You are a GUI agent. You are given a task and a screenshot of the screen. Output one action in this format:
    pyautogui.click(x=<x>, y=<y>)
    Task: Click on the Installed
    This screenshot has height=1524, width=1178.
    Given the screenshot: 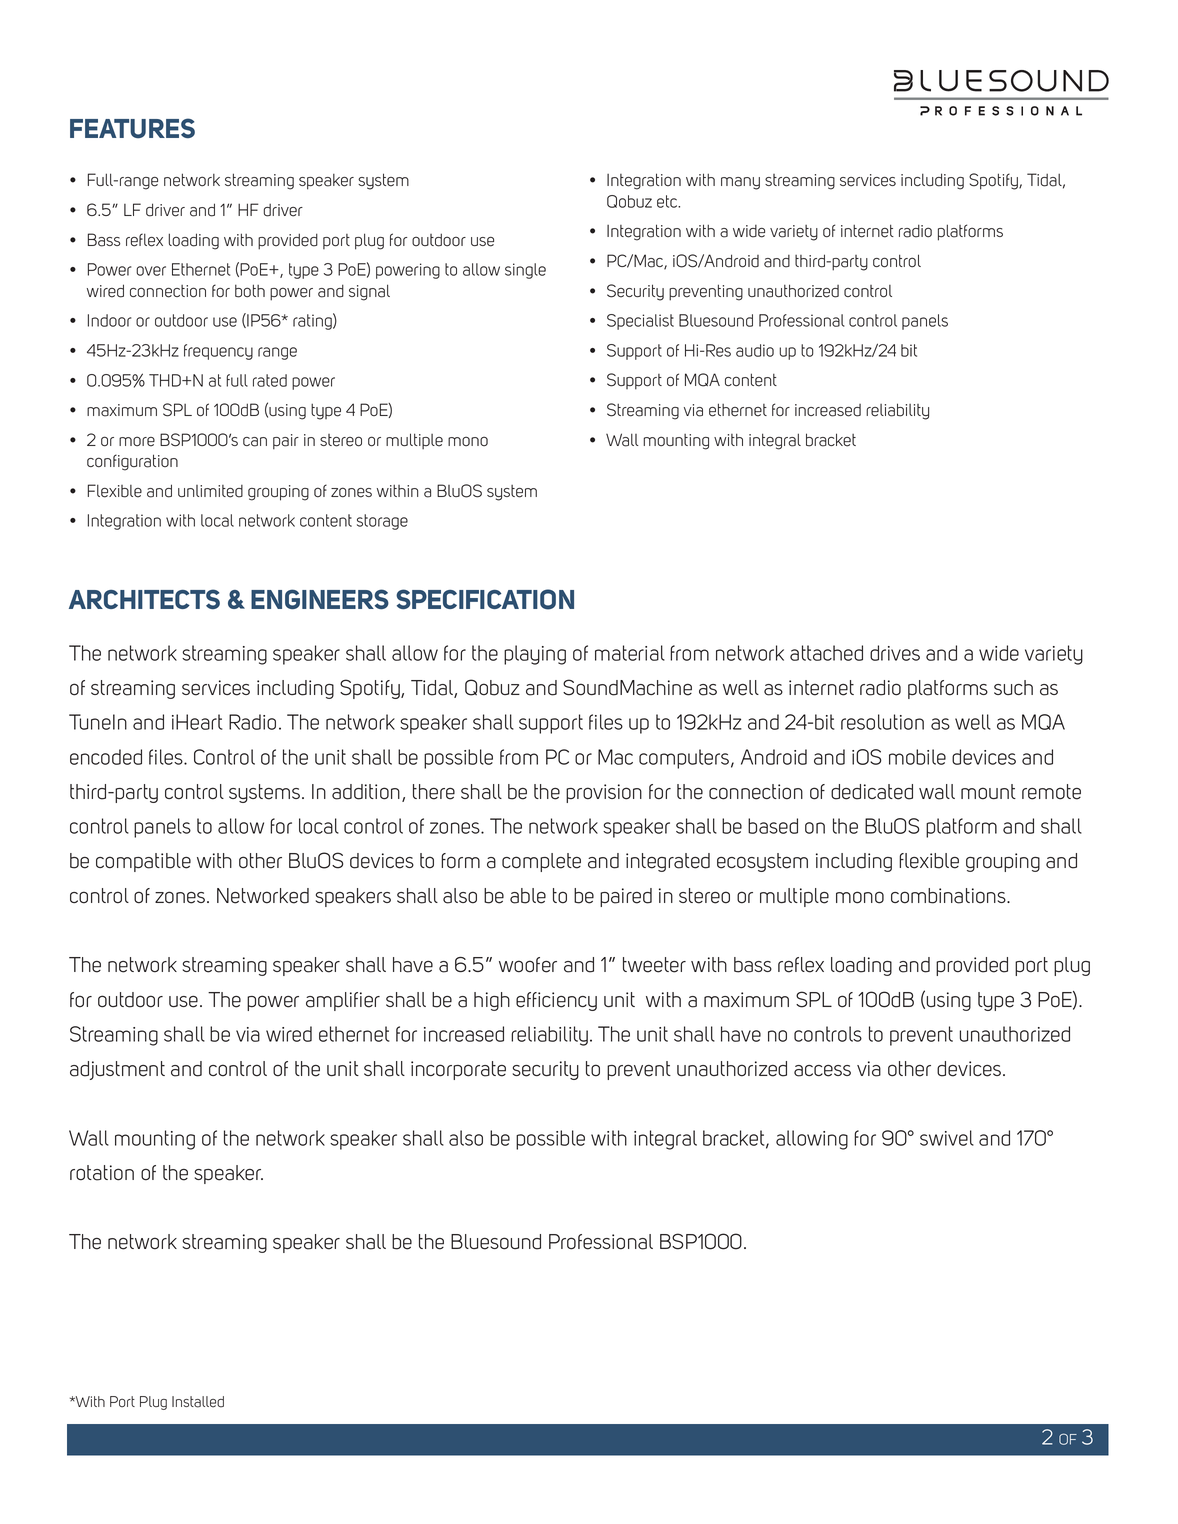 What is the action you would take?
    pyautogui.click(x=198, y=1402)
